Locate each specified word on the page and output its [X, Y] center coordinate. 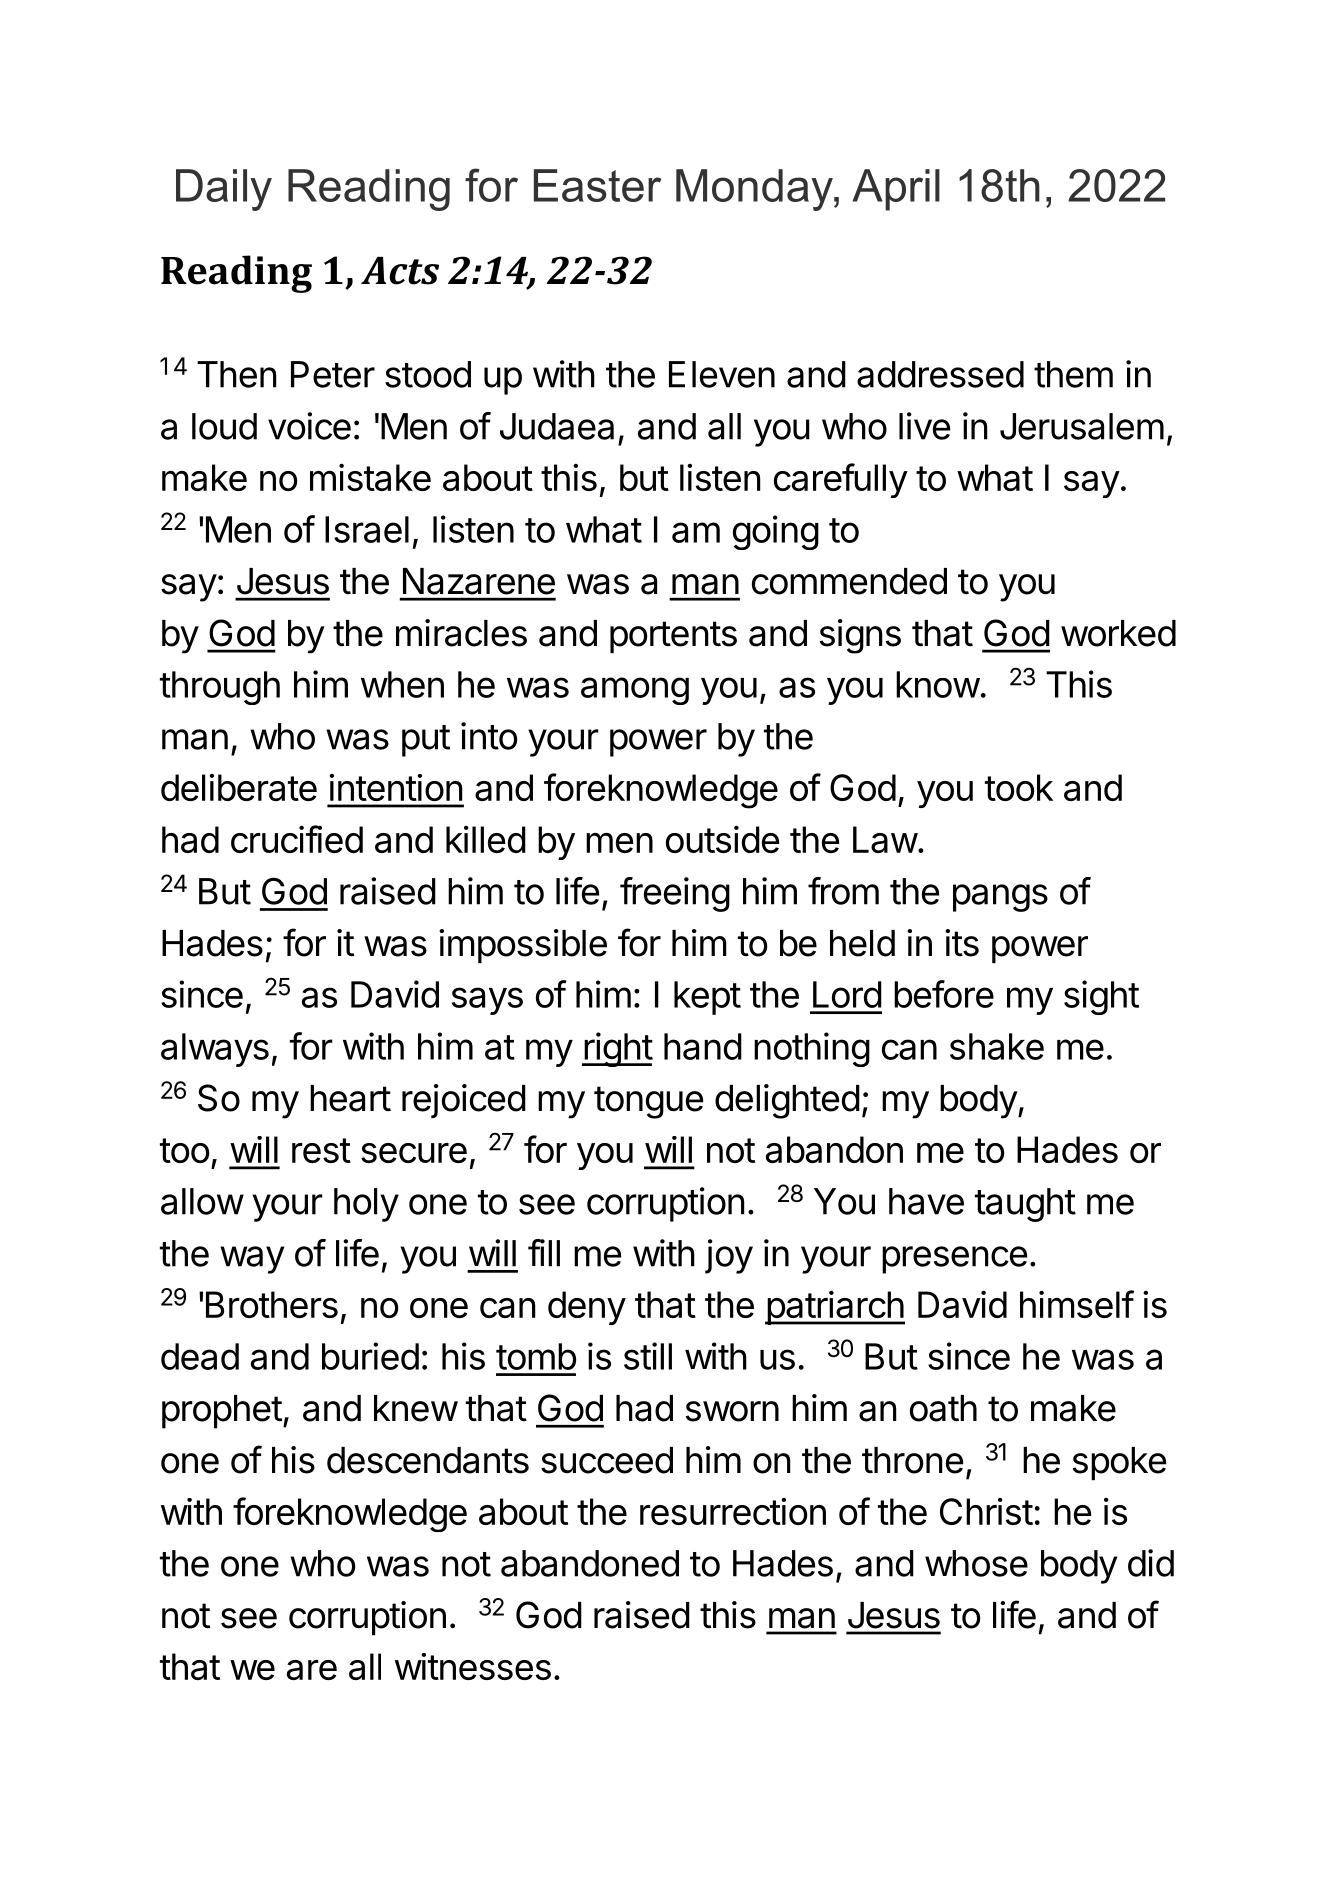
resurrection [733, 1511]
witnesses [473, 1666]
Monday [755, 190]
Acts [400, 271]
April [896, 190]
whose [976, 1563]
